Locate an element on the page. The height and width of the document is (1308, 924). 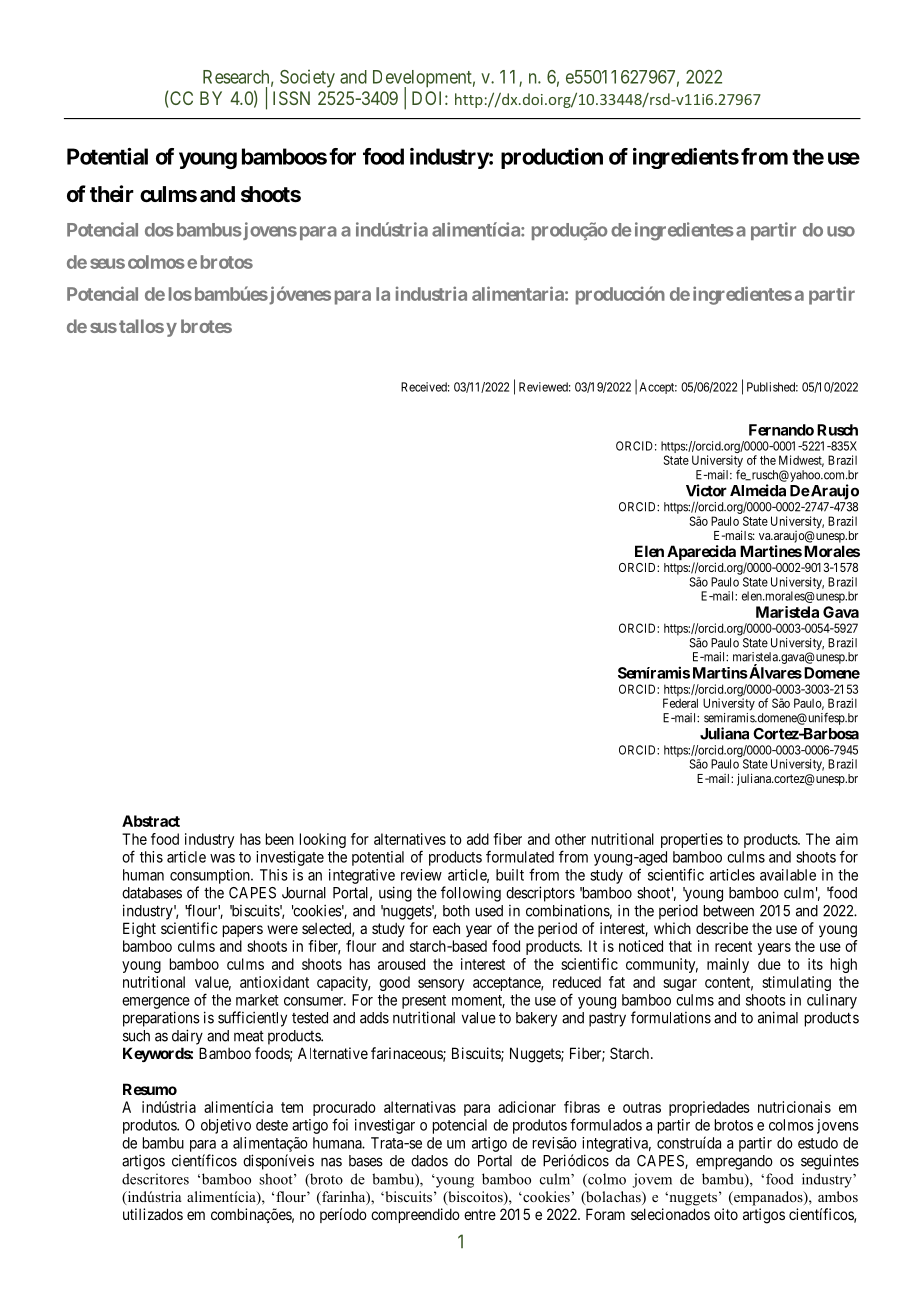
ISSN is located at coordinates (291, 98).
